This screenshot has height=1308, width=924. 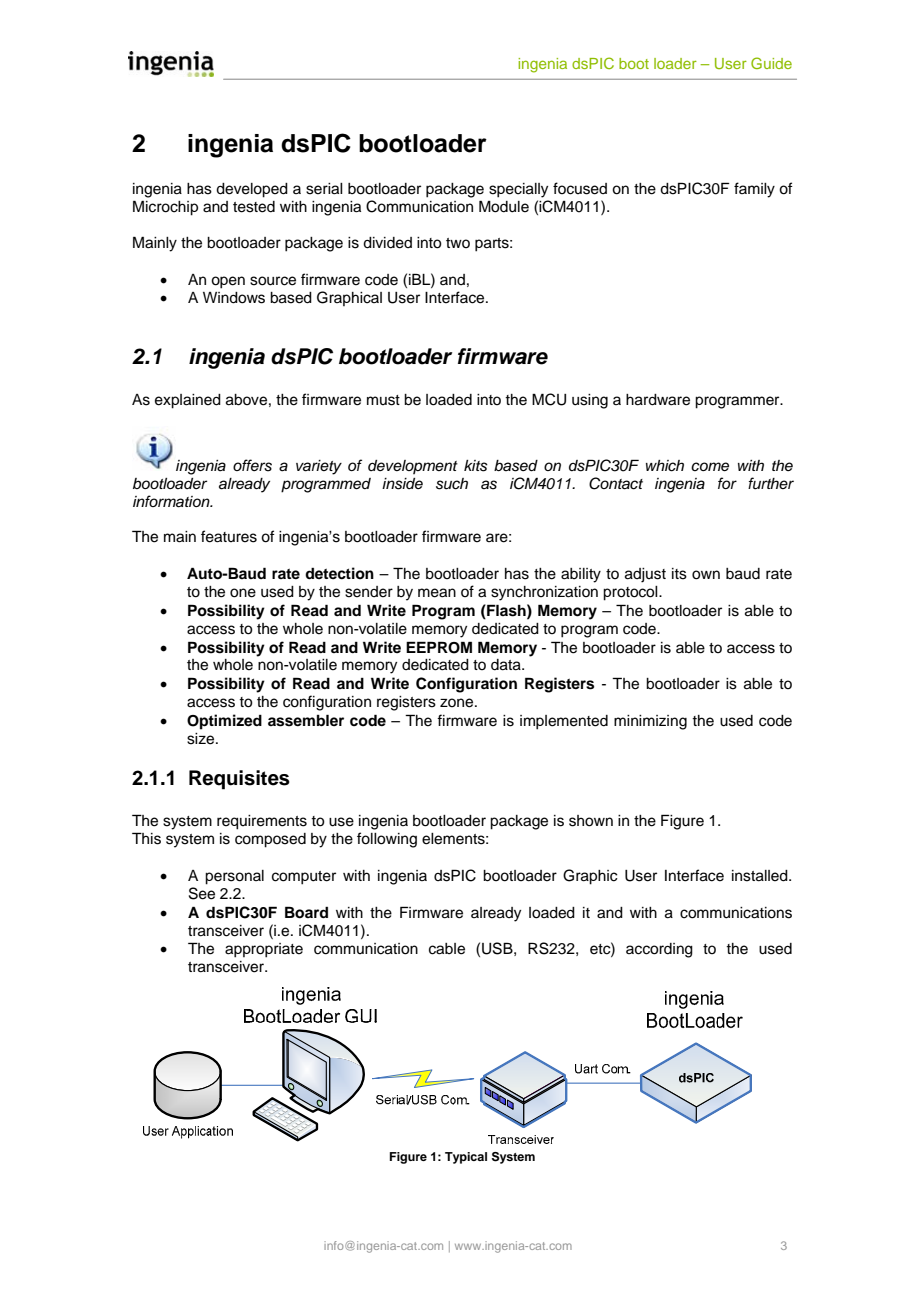 I want to click on adjust, so click(x=645, y=575).
